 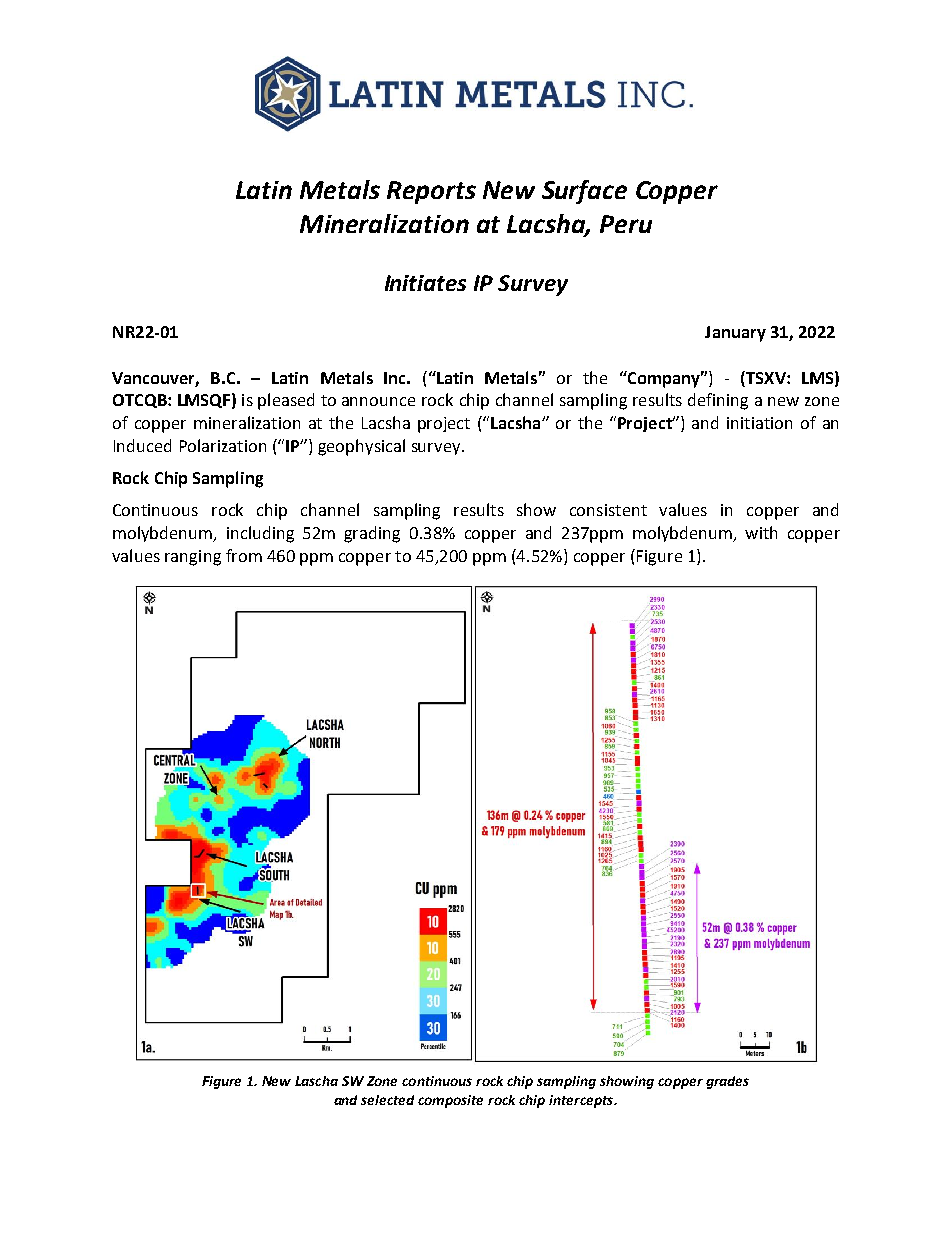 What do you see at coordinates (372, 534) in the page?
I see `grading` at bounding box center [372, 534].
